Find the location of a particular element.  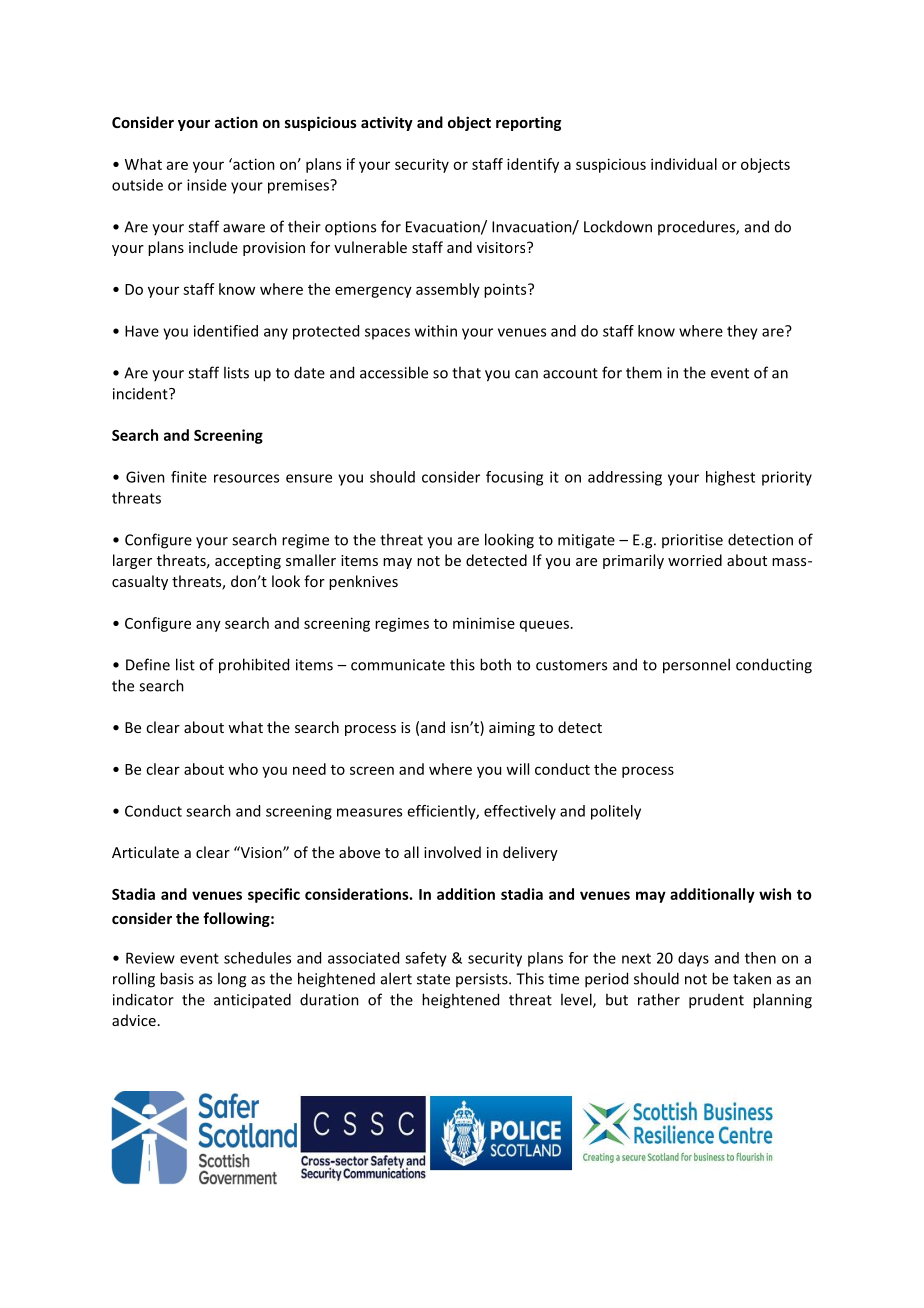

worried is located at coordinates (695, 560).
